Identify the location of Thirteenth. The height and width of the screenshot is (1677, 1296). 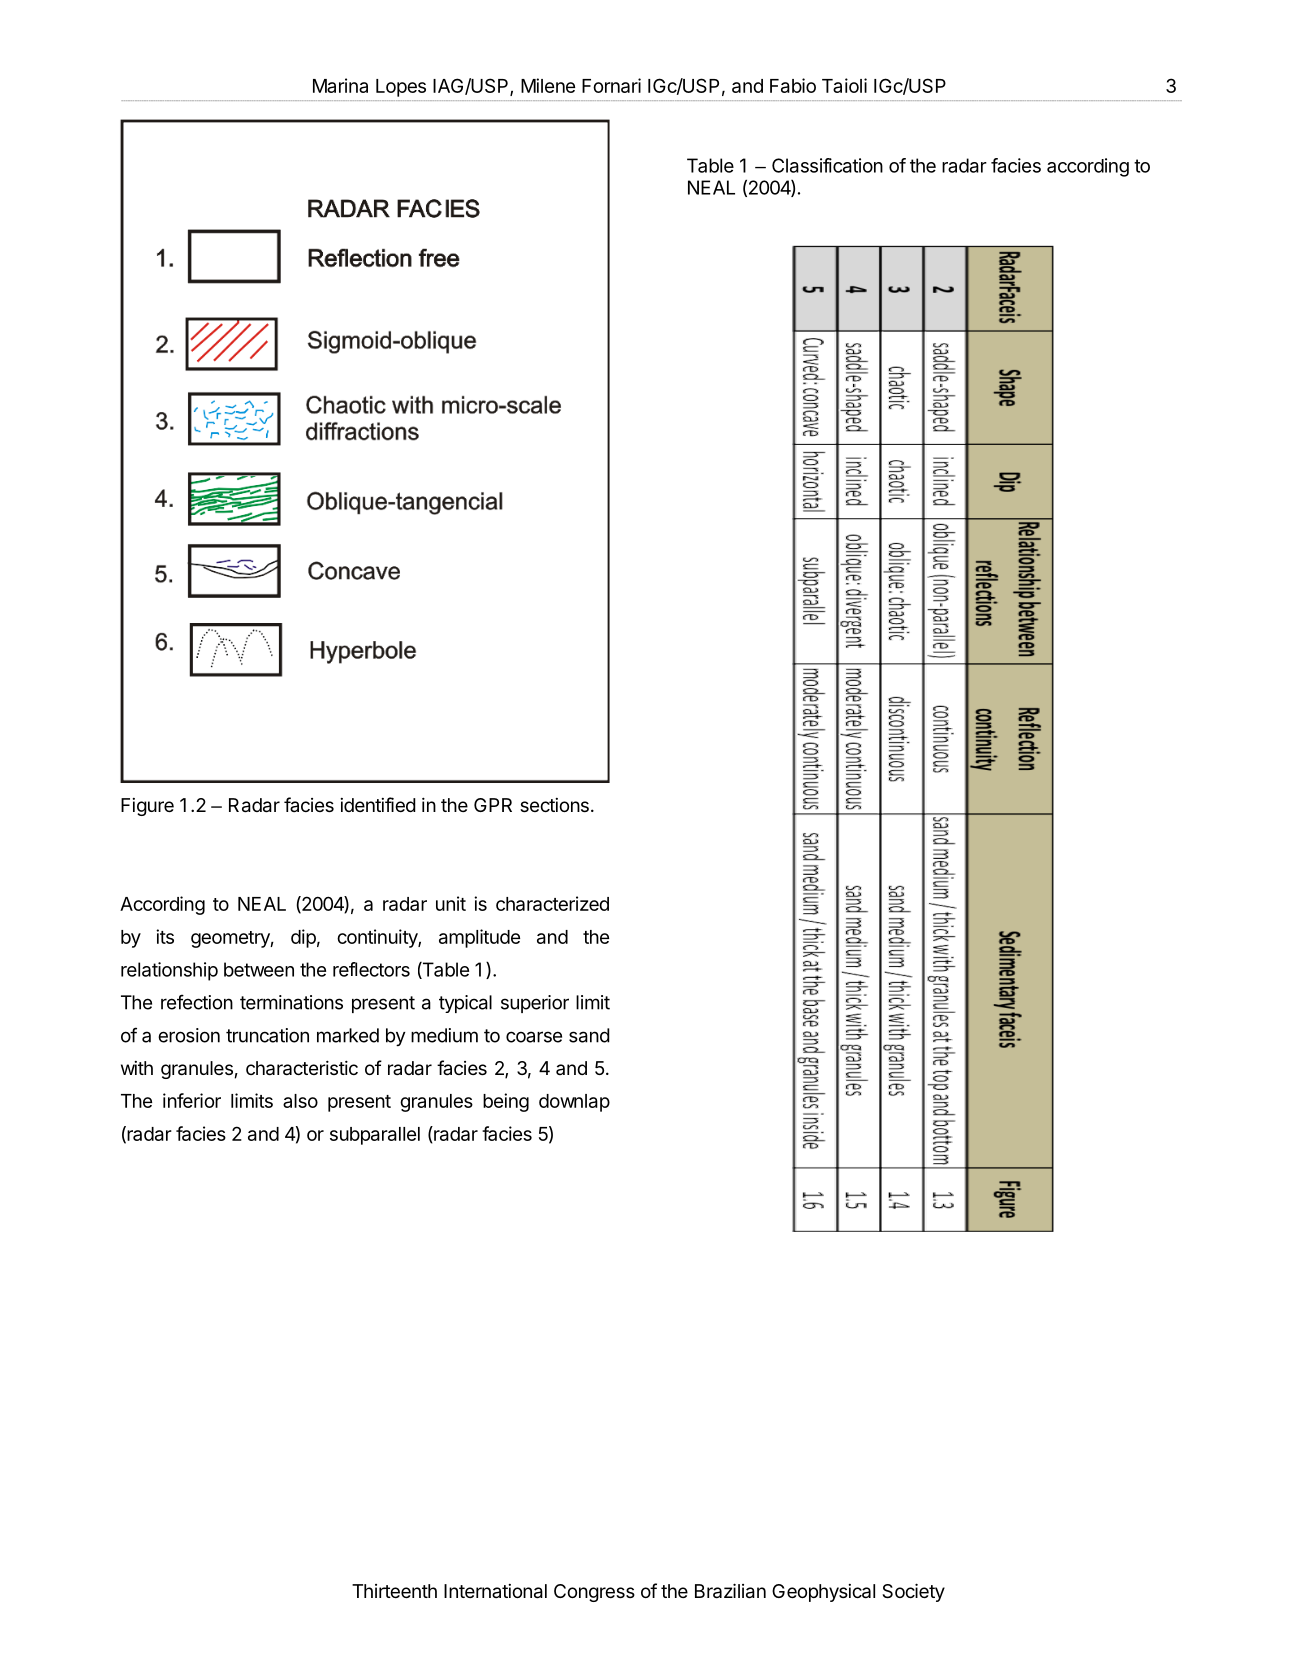
(394, 1591).
